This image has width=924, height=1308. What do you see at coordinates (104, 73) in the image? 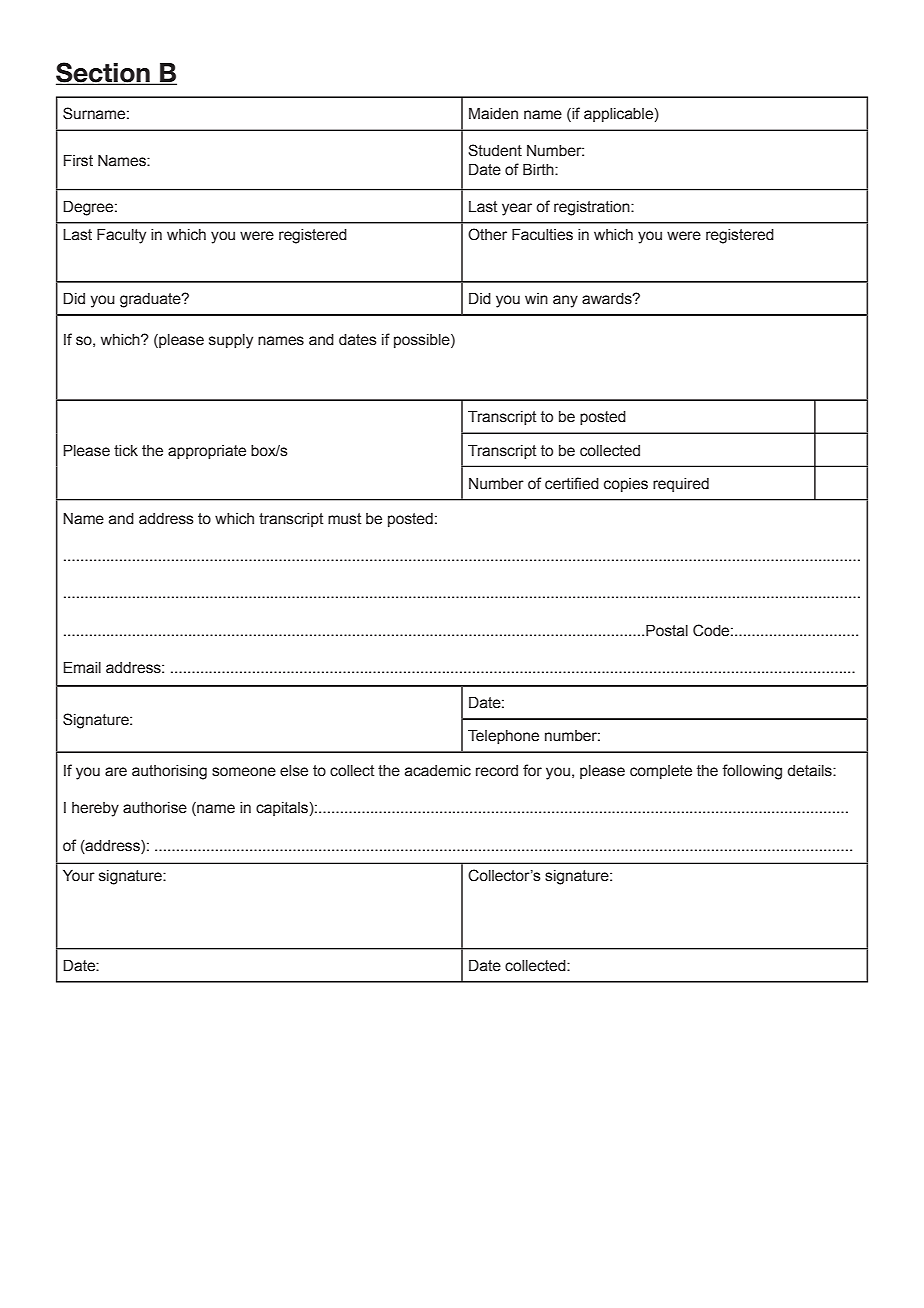
I see `Section` at bounding box center [104, 73].
